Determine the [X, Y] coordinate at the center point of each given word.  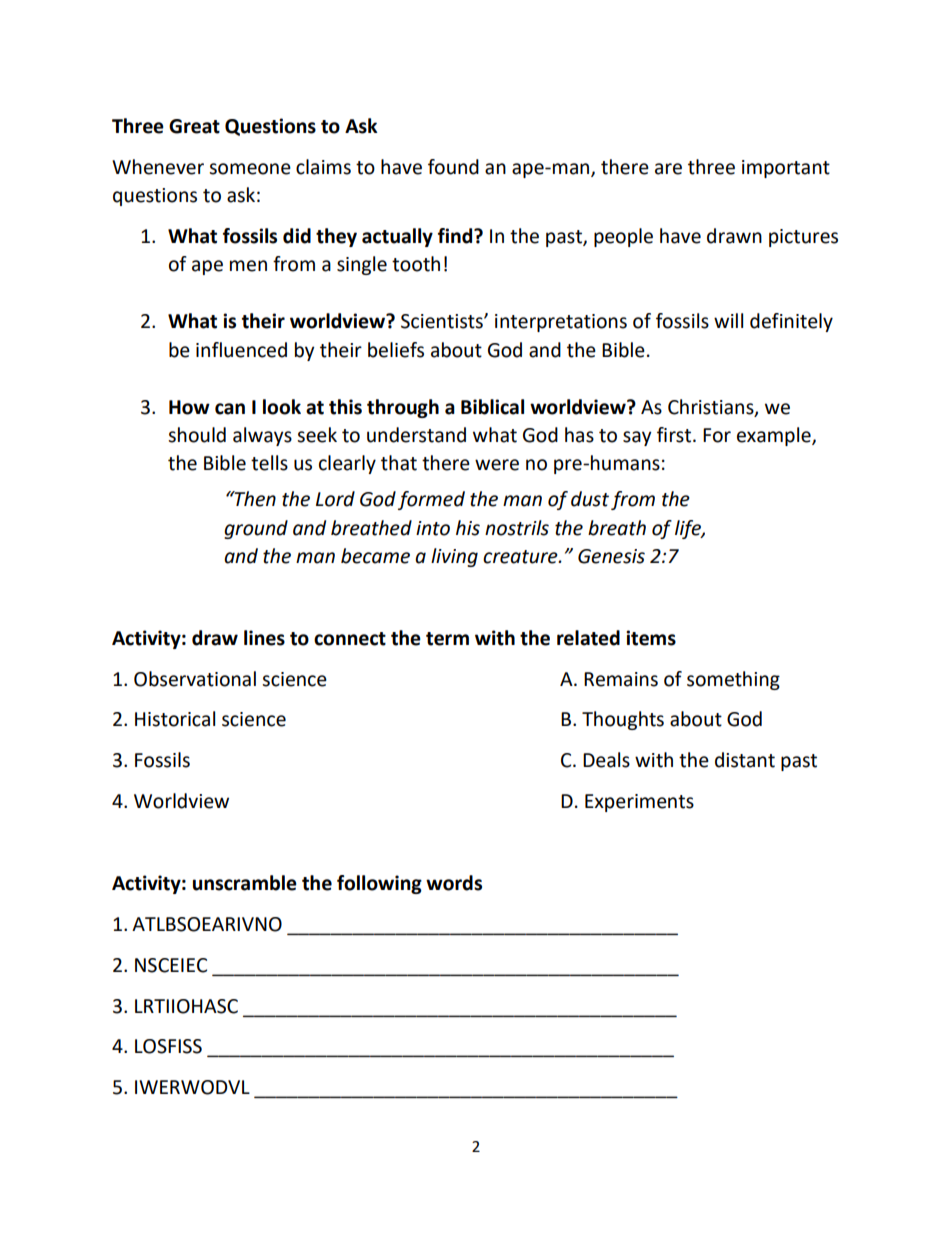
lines [264, 638]
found [453, 167]
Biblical [492, 407]
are [668, 169]
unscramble [245, 883]
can [230, 409]
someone [250, 169]
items [651, 638]
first [675, 435]
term [447, 639]
